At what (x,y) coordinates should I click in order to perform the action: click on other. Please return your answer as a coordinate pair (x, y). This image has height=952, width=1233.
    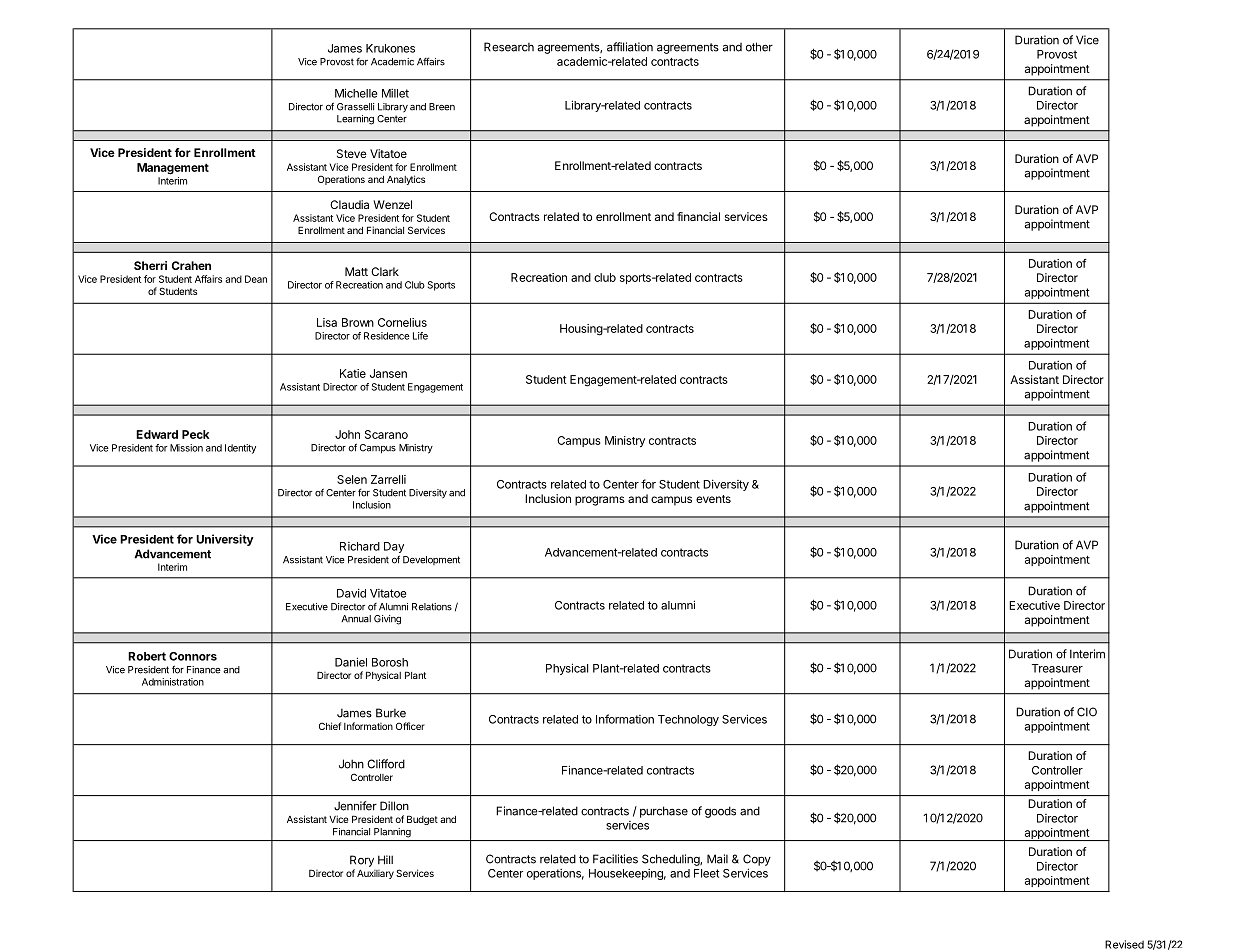
    Looking at the image, I should click on (759, 47).
